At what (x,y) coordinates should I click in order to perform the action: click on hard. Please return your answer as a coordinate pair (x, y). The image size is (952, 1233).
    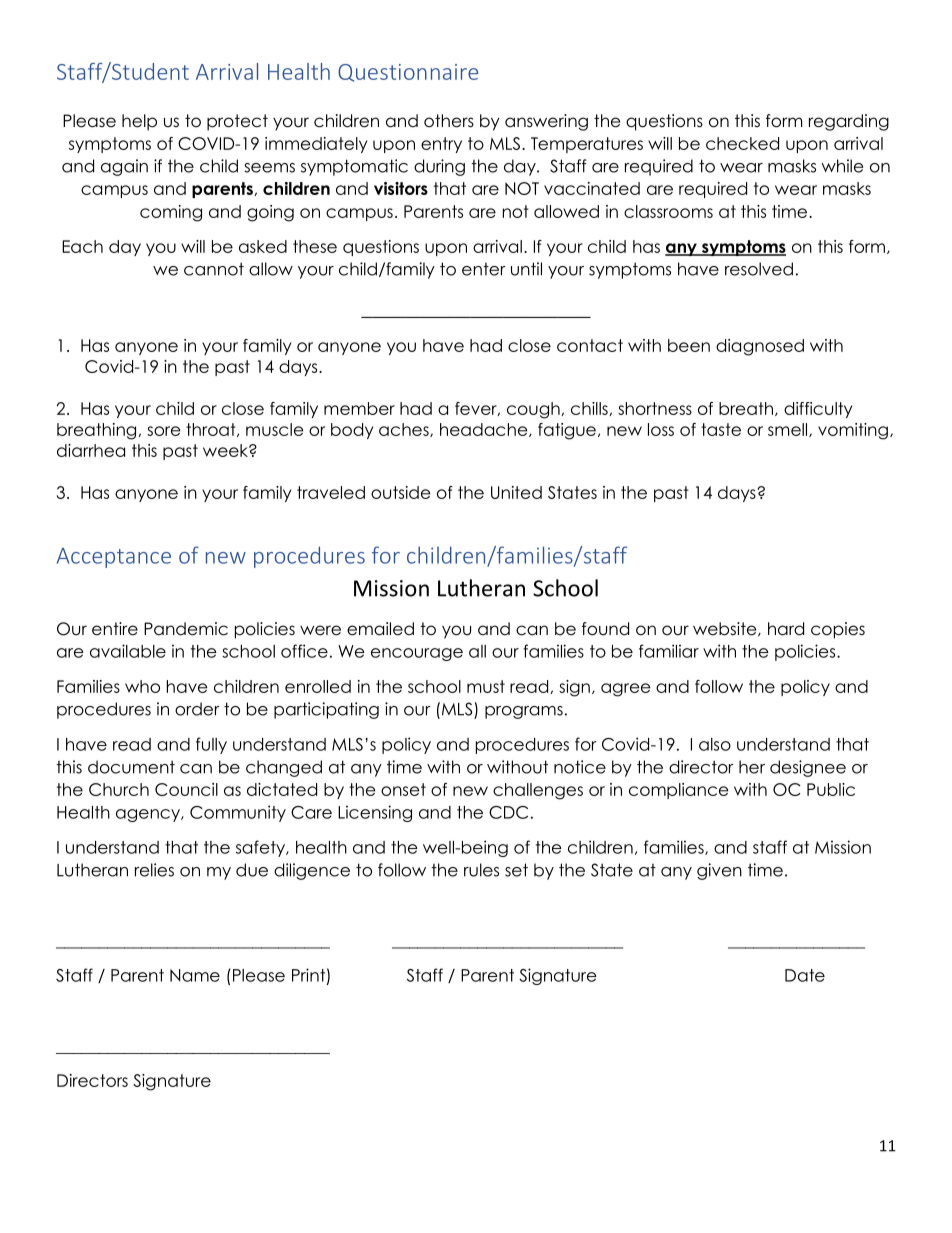
    Looking at the image, I should click on (786, 629).
